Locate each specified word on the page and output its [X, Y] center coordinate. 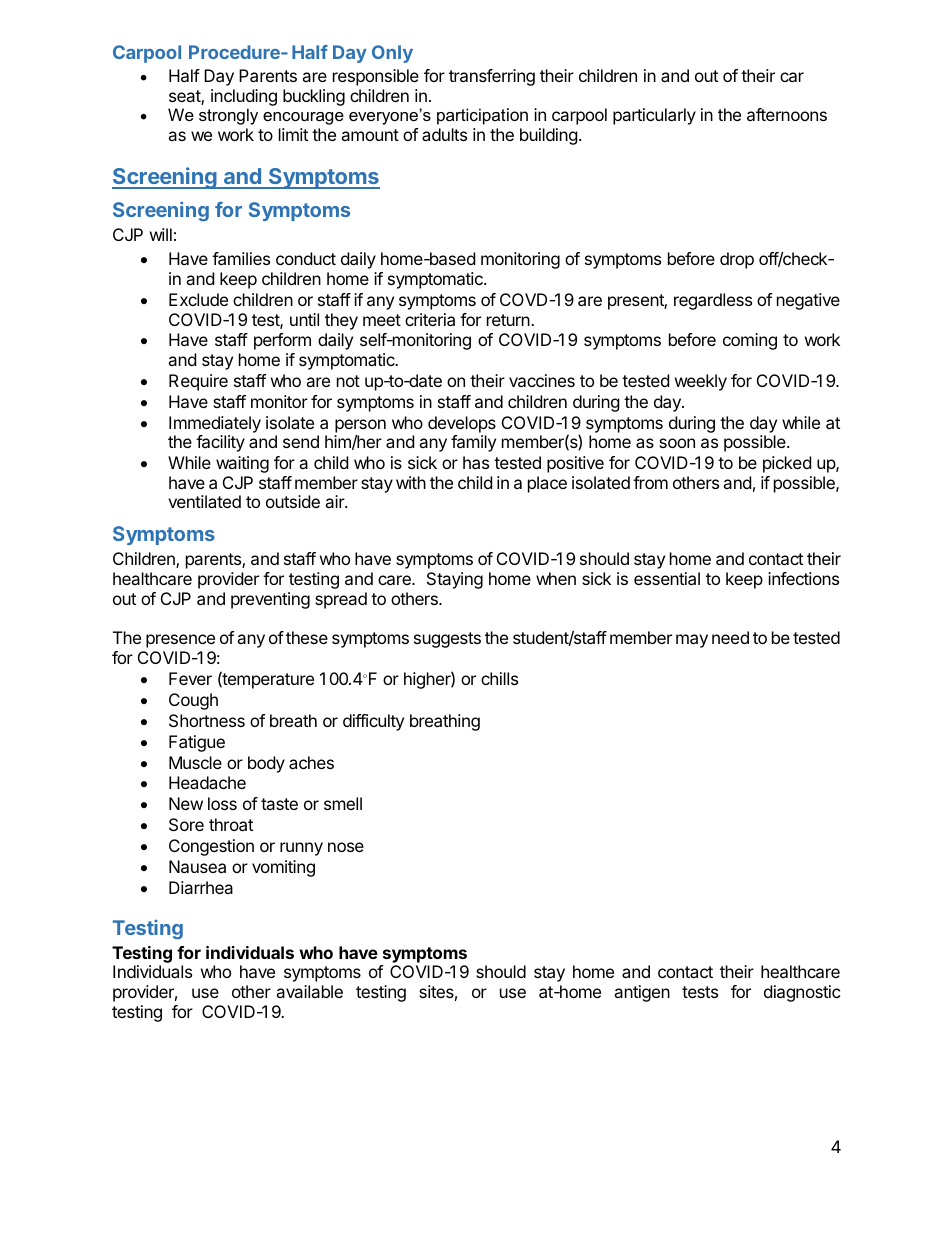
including [244, 99]
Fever [190, 678]
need [730, 637]
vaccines [542, 380]
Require [198, 382]
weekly [701, 382]
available [309, 991]
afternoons [787, 114]
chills [499, 678]
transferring [492, 77]
